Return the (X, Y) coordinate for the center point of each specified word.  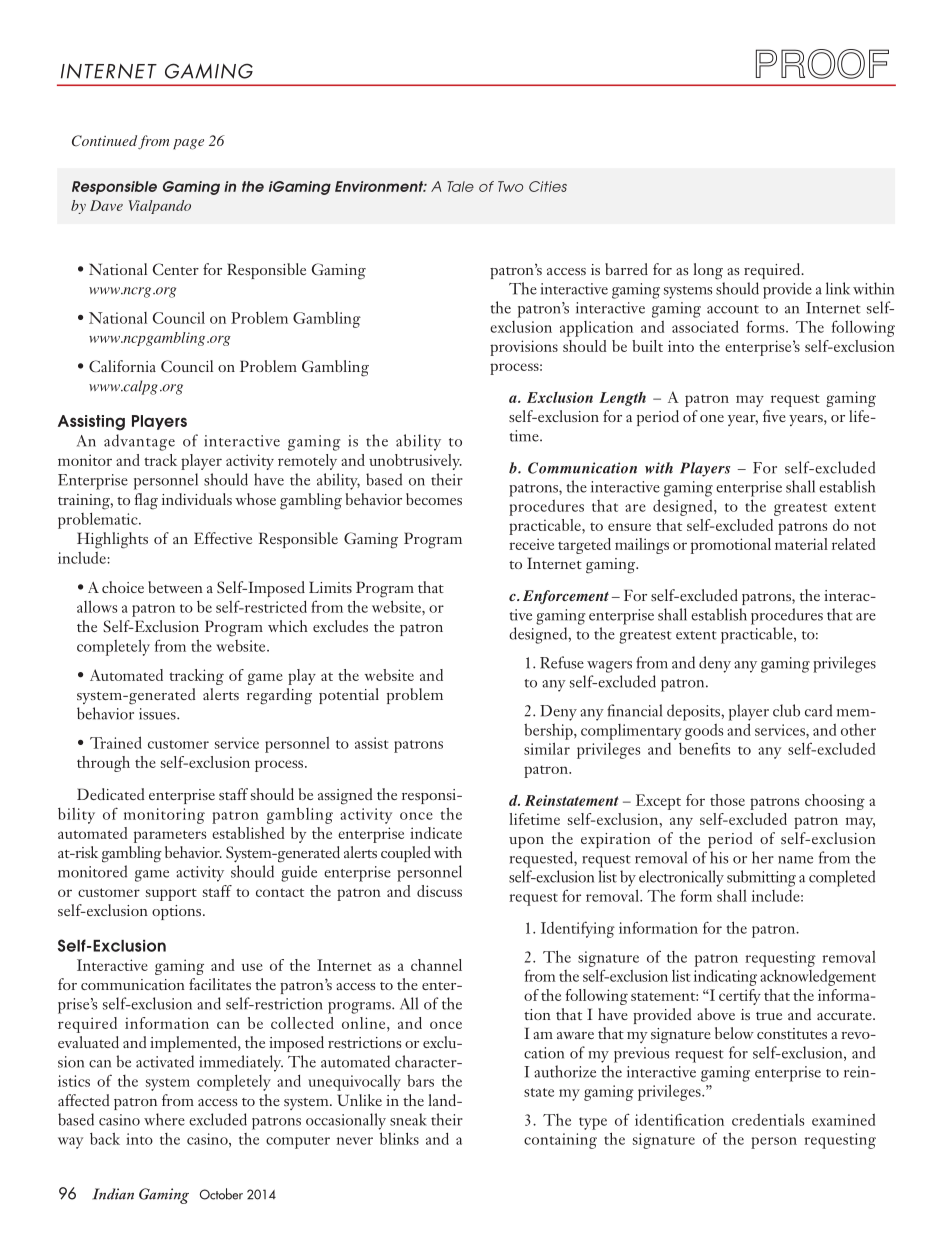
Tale (461, 186)
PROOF (822, 64)
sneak (408, 1119)
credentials (768, 1120)
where (164, 1119)
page (188, 144)
